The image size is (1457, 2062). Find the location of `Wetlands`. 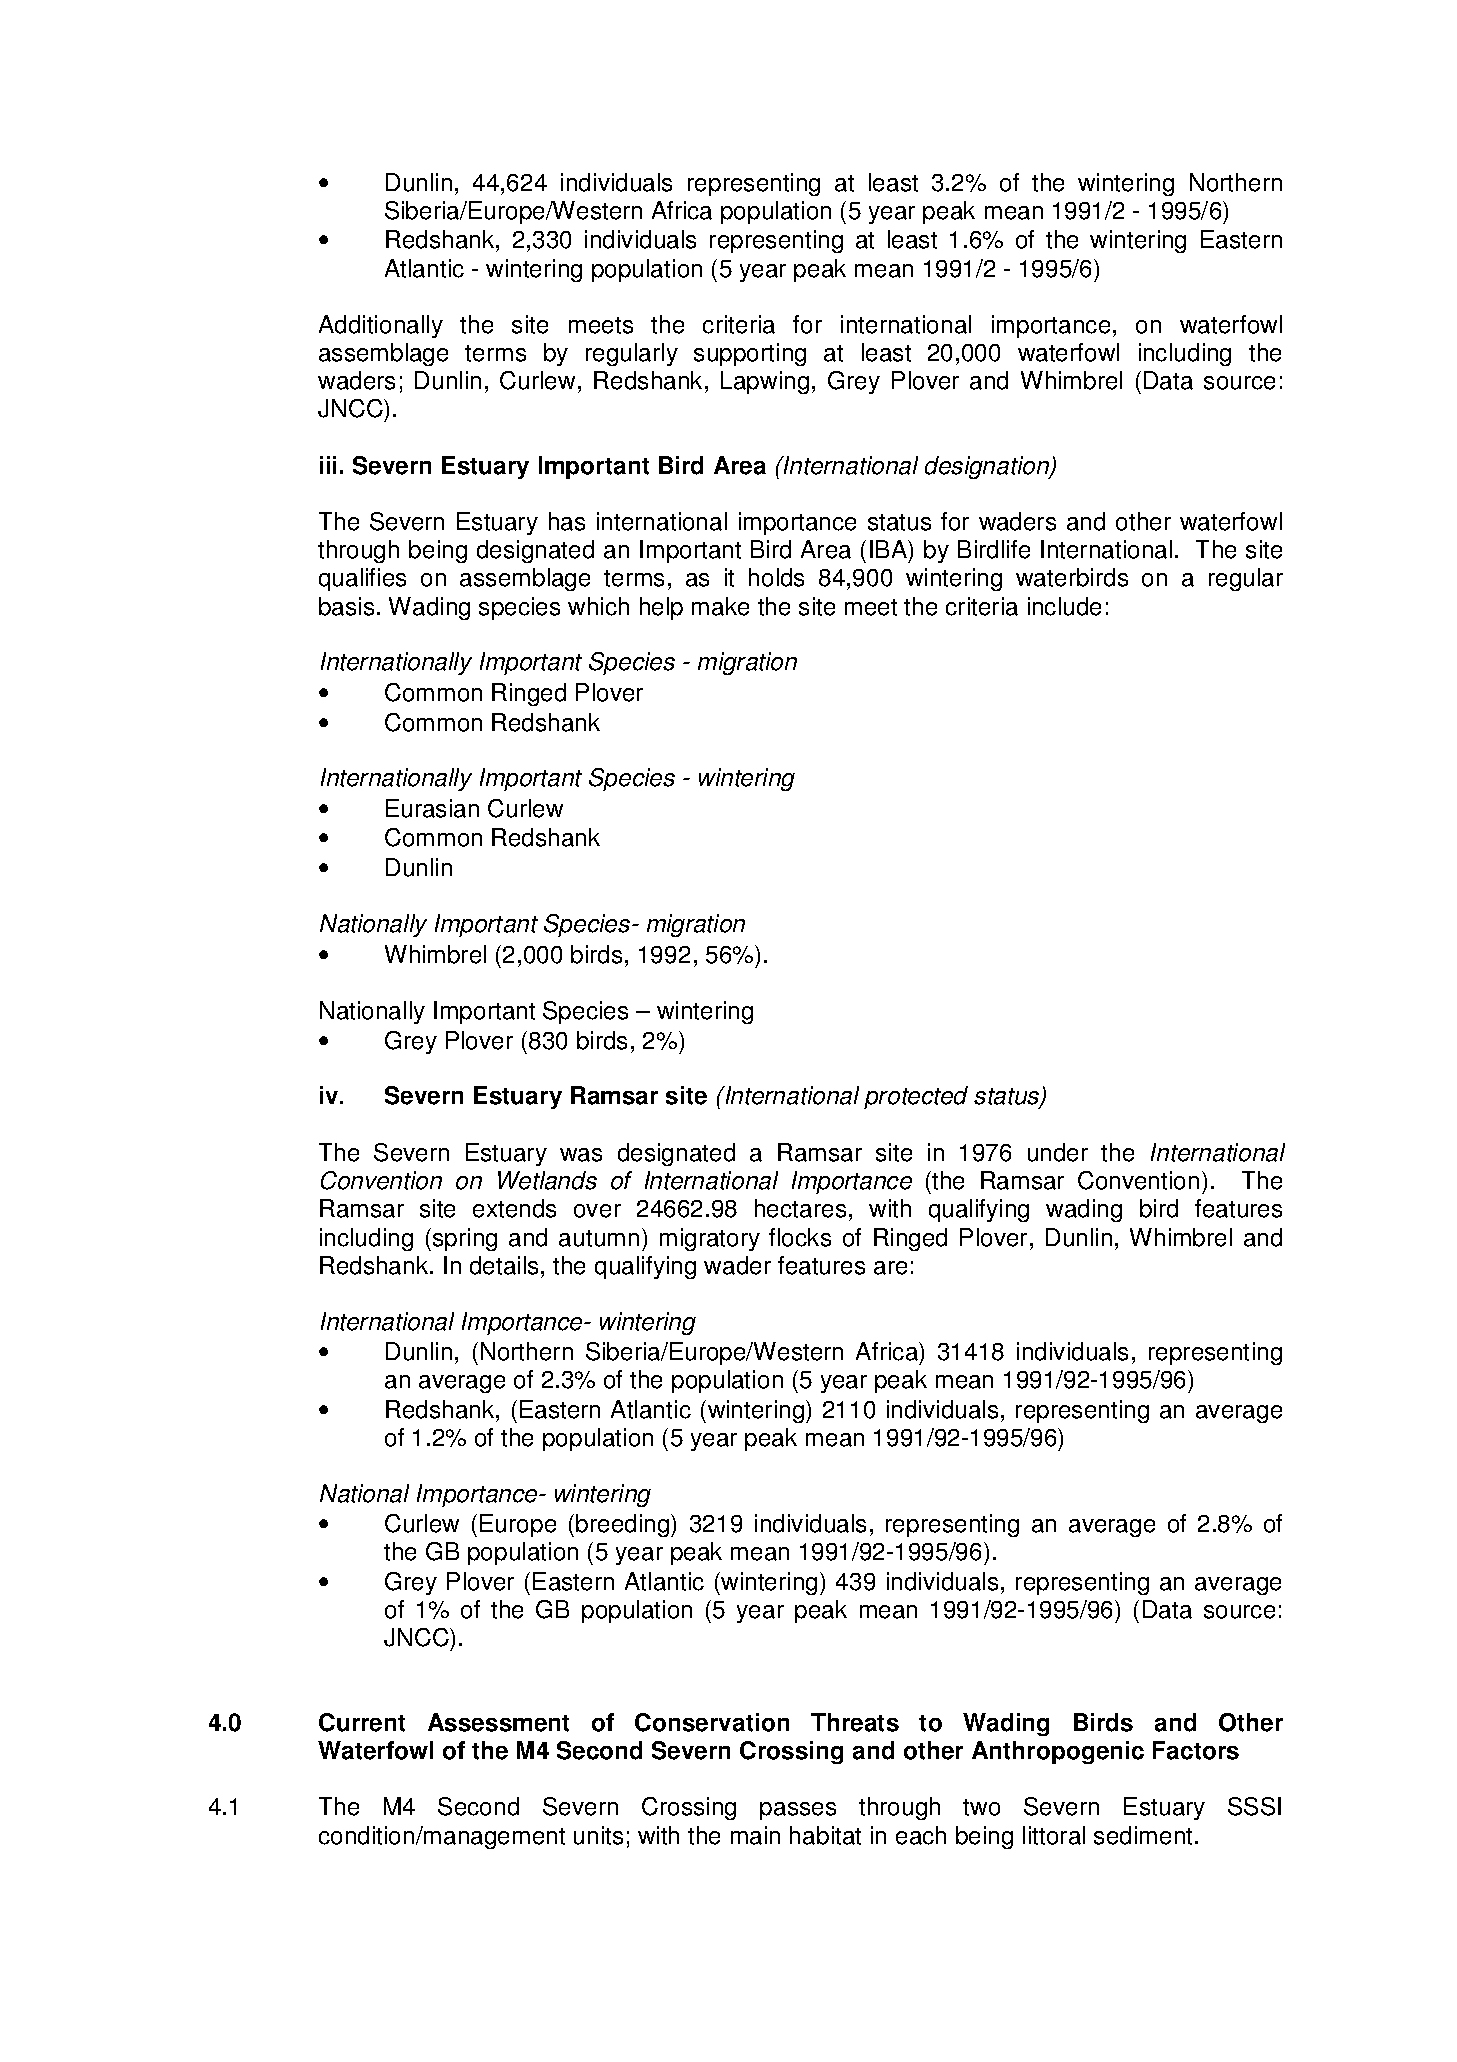

Wetlands is located at coordinates (547, 1180).
